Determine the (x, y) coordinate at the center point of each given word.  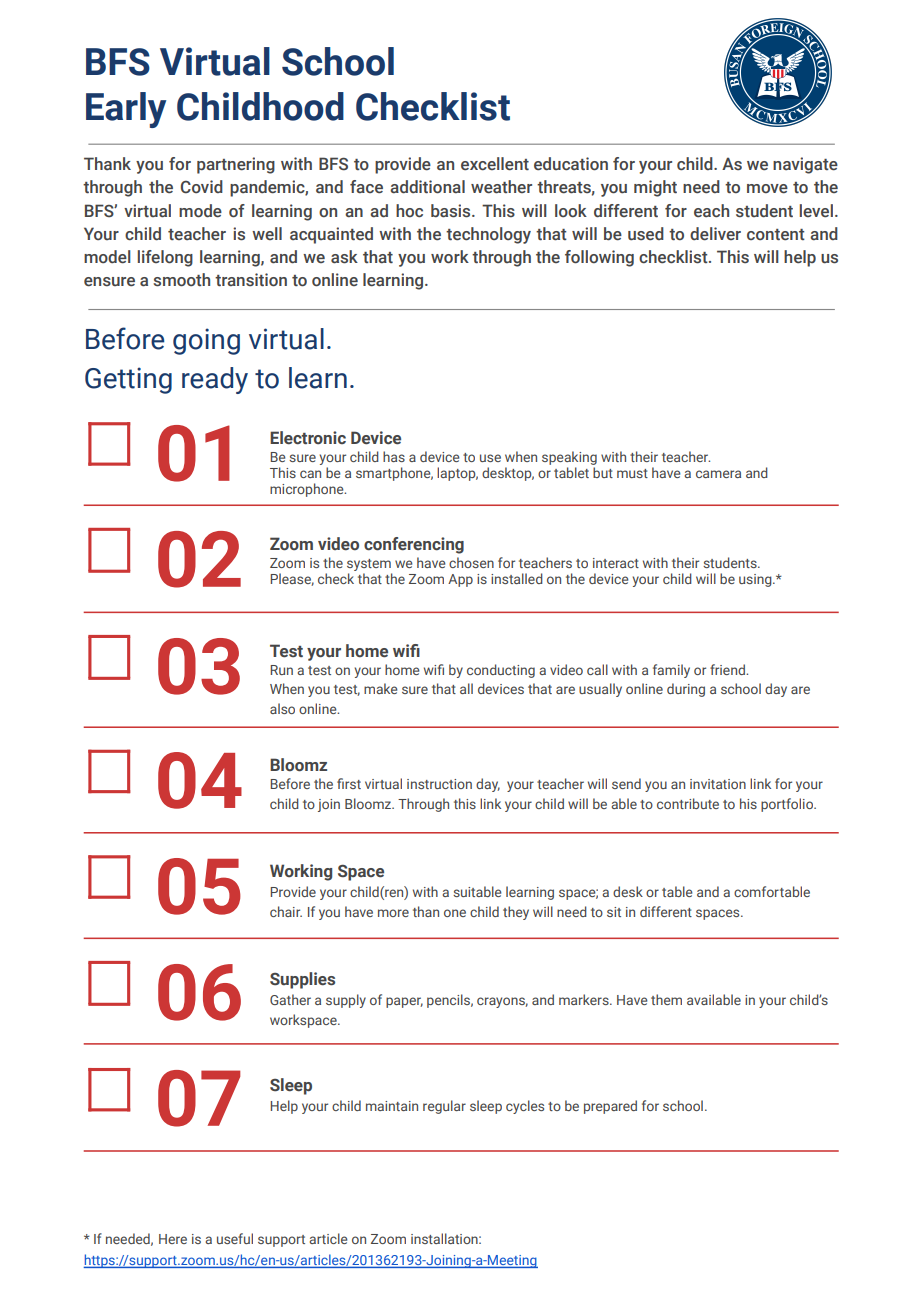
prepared (610, 1107)
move (767, 189)
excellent (495, 164)
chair (286, 911)
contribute (688, 803)
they (516, 913)
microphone (308, 490)
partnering (236, 165)
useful (235, 1238)
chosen (471, 562)
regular (444, 1107)
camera (718, 474)
